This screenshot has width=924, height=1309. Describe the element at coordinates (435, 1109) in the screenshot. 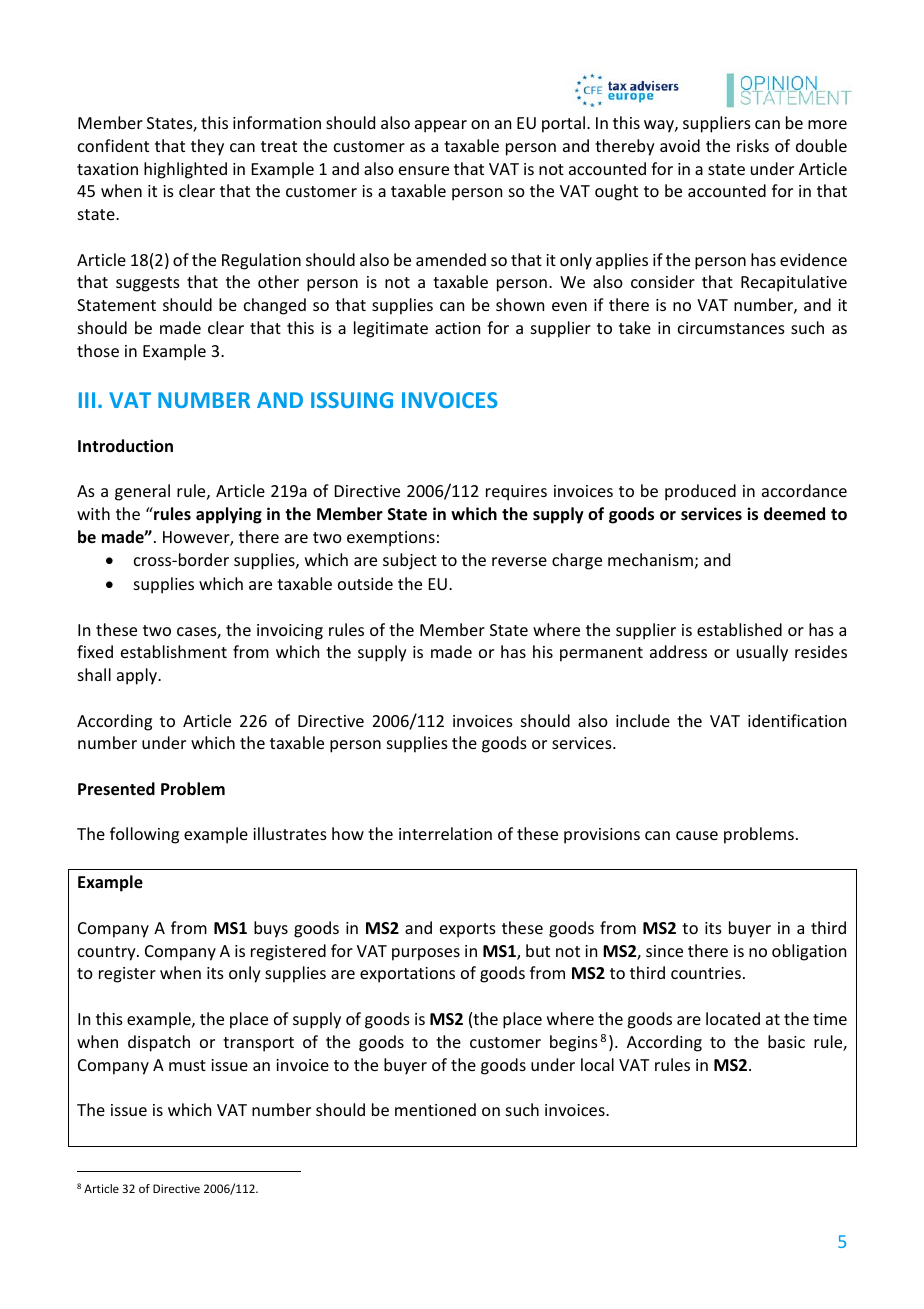

I see `mentioned` at that location.
